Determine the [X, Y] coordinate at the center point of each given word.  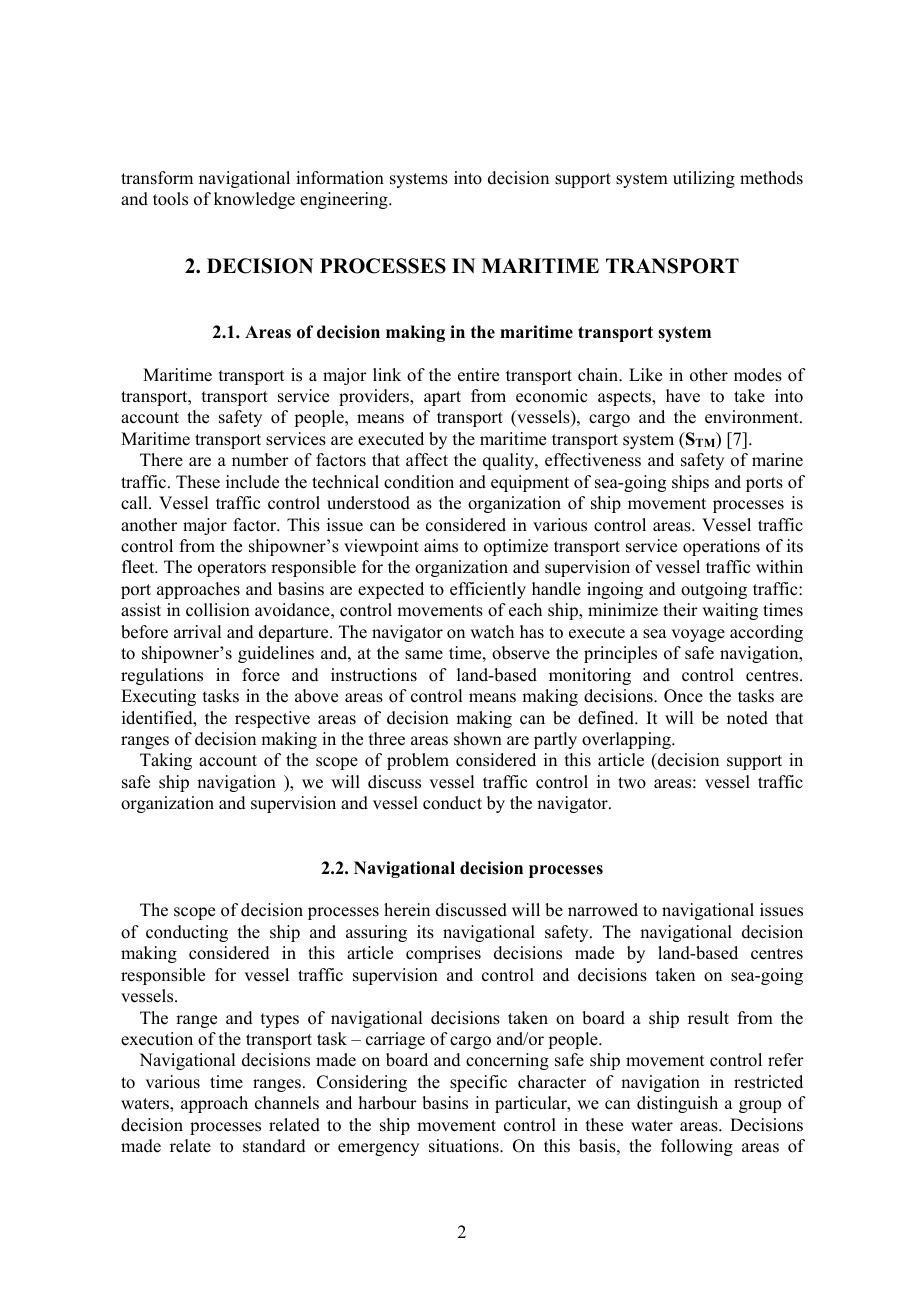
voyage [698, 635]
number [260, 460]
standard [274, 1146]
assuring [376, 933]
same [424, 655]
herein [407, 910]
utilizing [704, 179]
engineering [345, 200]
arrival [197, 631]
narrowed [603, 910]
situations [465, 1146]
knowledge [254, 200]
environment [753, 417]
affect [427, 460]
